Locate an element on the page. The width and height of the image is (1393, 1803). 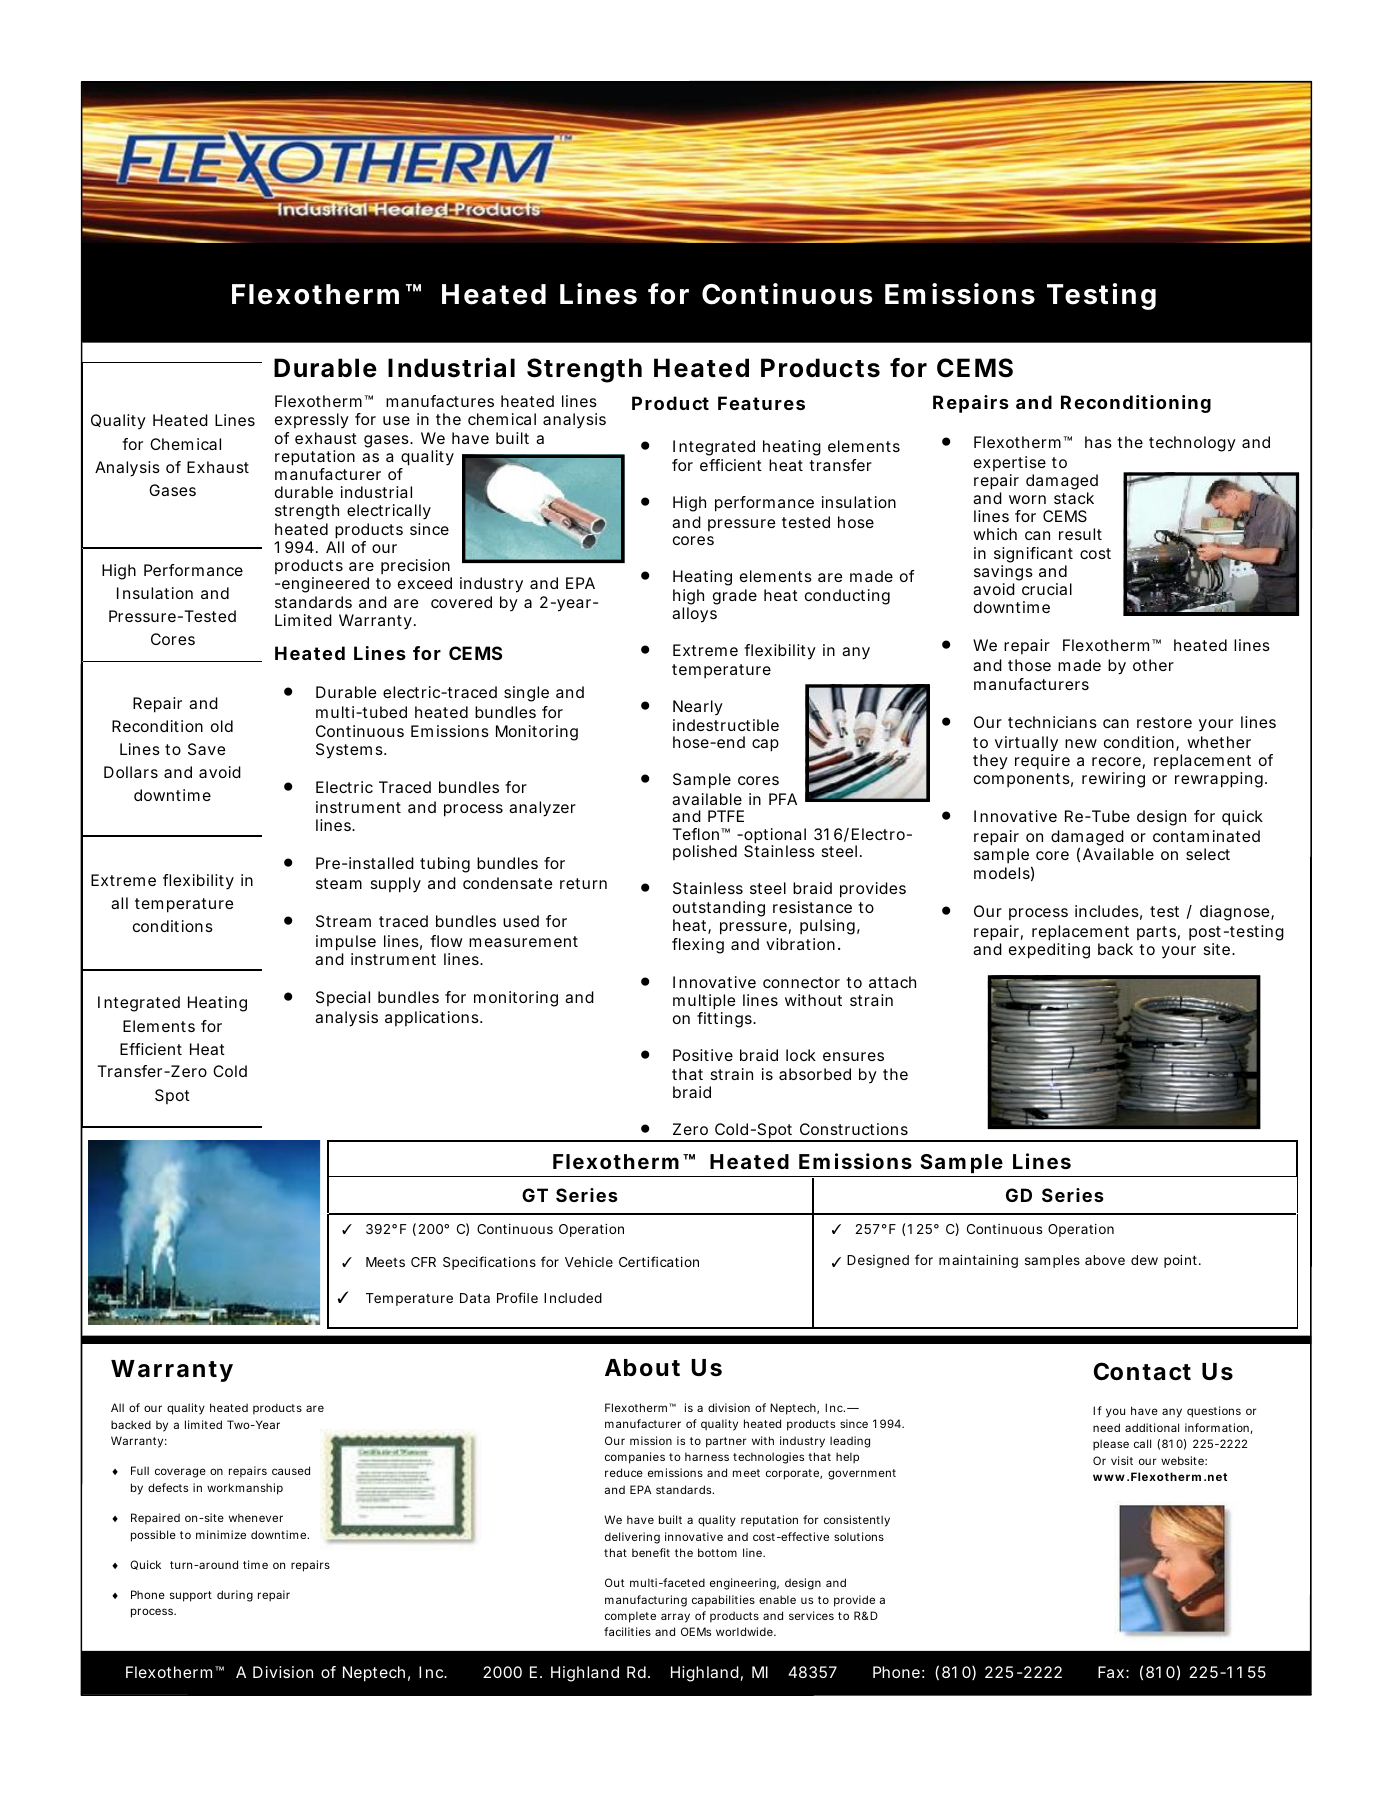
CFR is located at coordinates (423, 1262).
